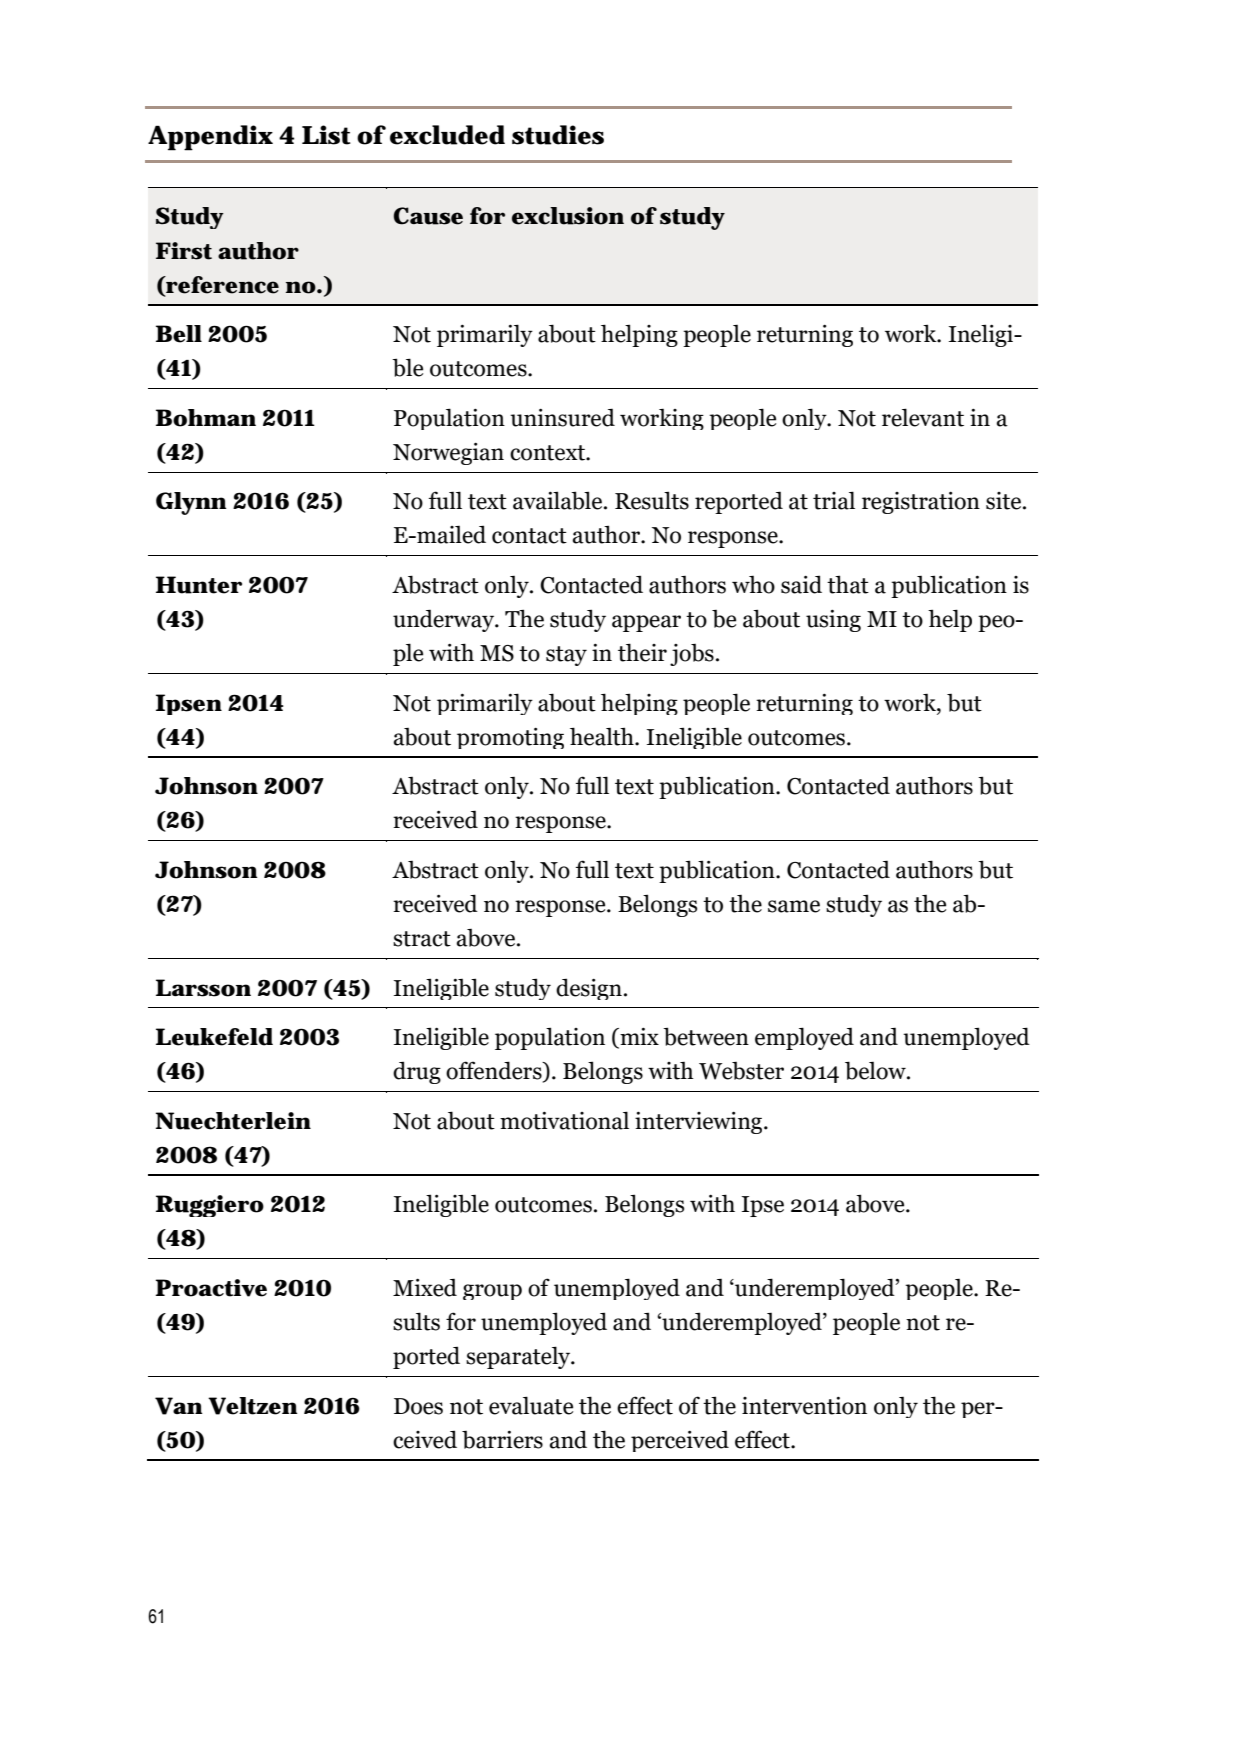 This image has width=1247, height=1764. Describe the element at coordinates (558, 135) in the image. I see `studies` at that location.
